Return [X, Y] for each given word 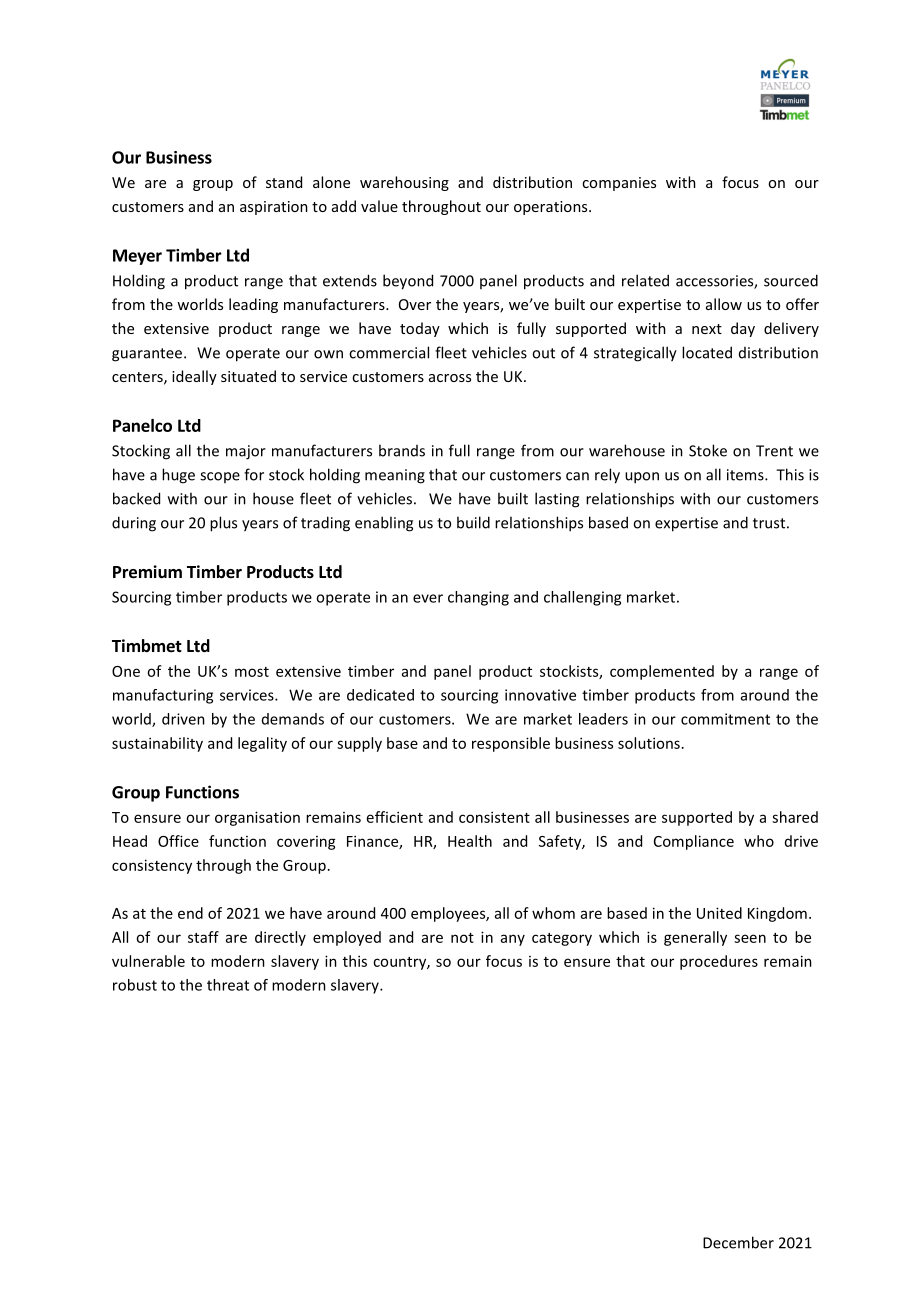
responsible [511, 744]
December [738, 1242]
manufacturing [163, 696]
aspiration [274, 208]
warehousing [404, 183]
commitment [725, 719]
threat [228, 985]
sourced [791, 280]
